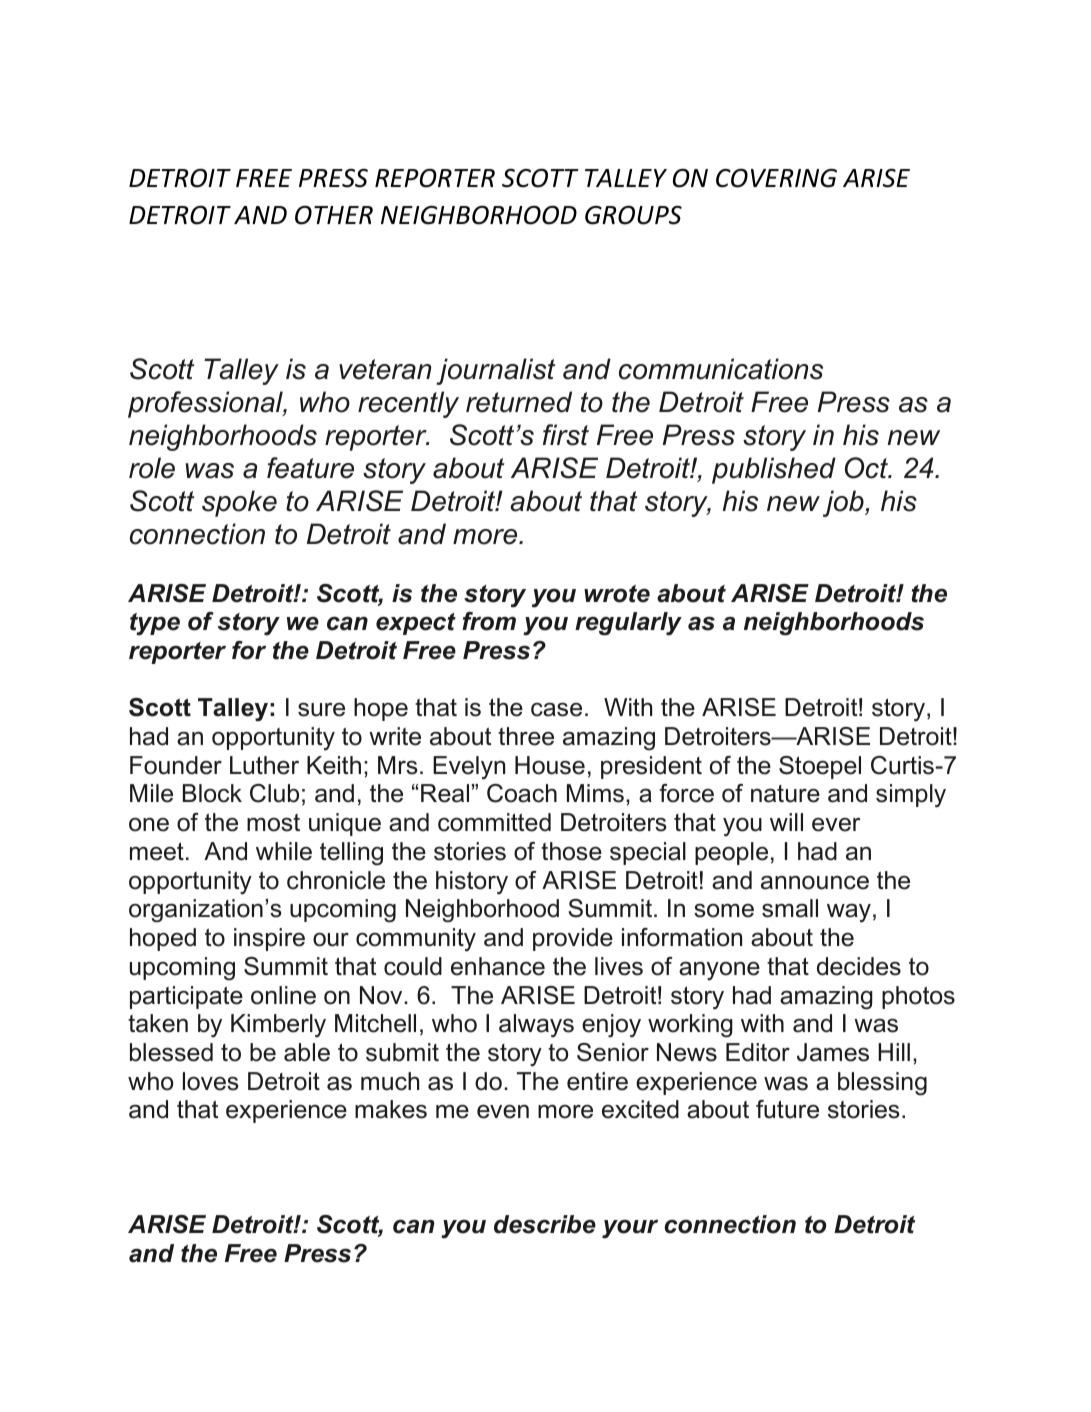 Image resolution: width=1091 pixels, height=1412 pixels. What do you see at coordinates (566, 435) in the screenshot?
I see `first` at bounding box center [566, 435].
